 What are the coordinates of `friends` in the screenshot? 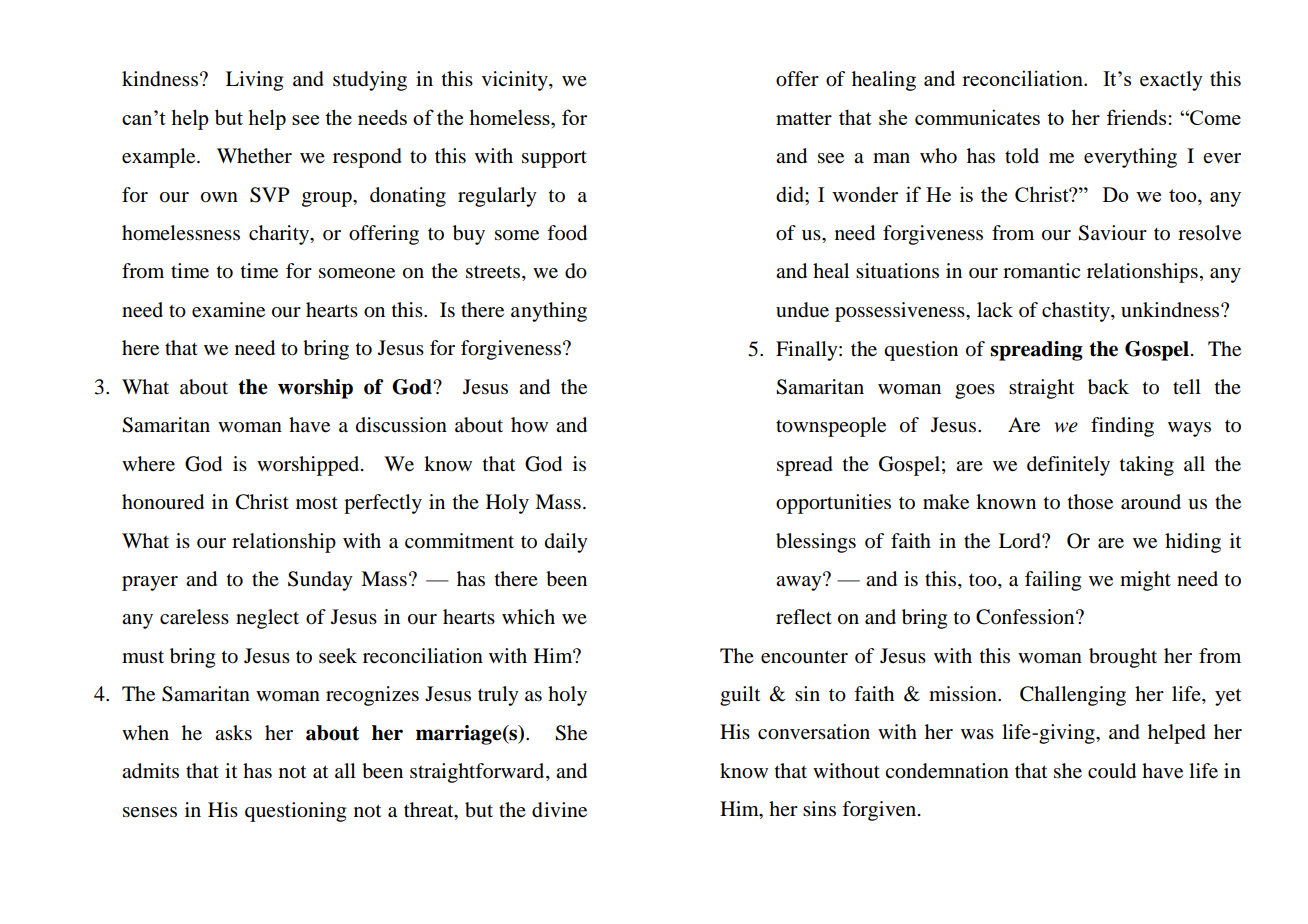 It's located at (1136, 117).
